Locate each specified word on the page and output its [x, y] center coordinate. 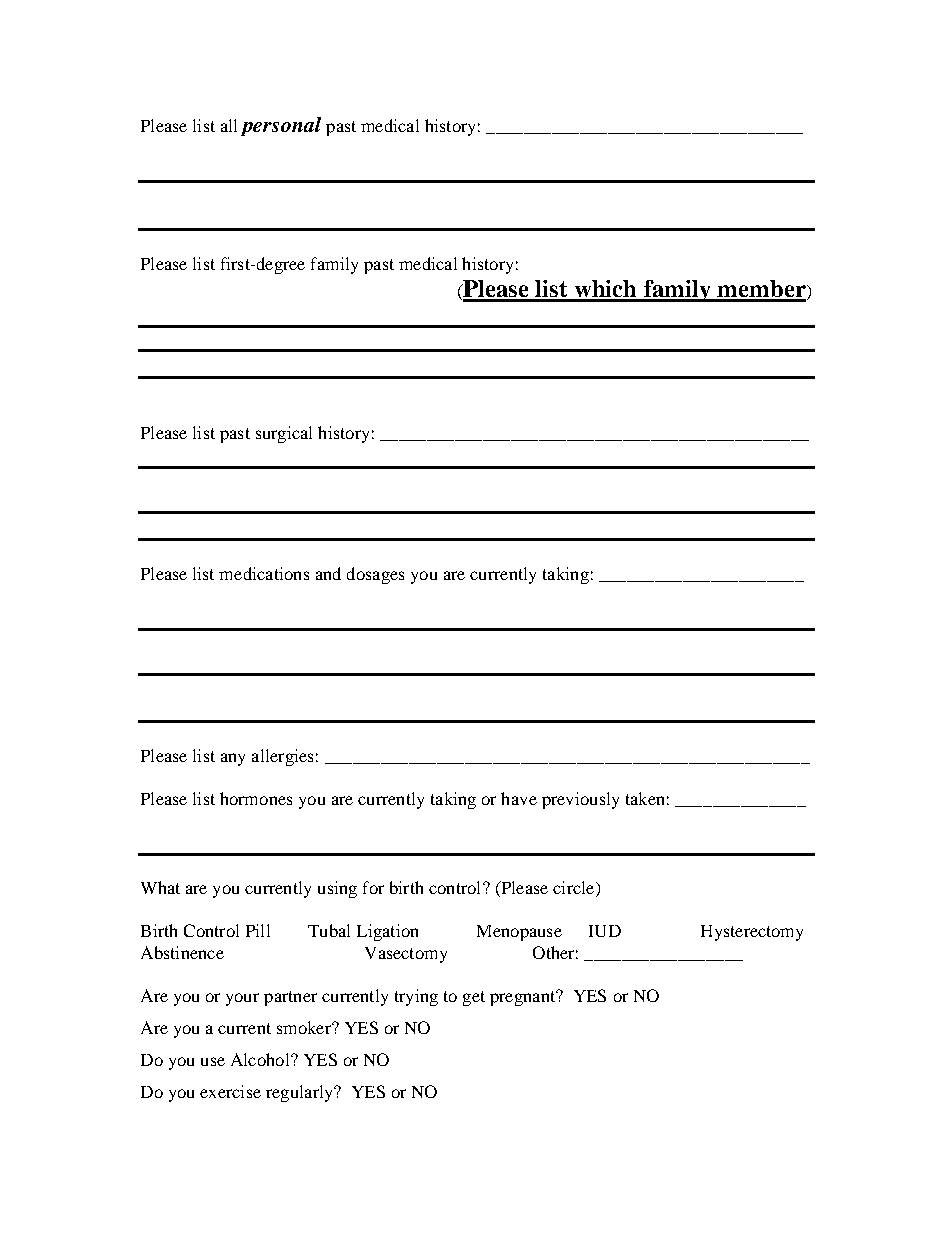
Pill [258, 930]
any [233, 759]
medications [264, 573]
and [328, 573]
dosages [375, 575]
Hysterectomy [752, 933]
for [373, 887]
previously [580, 800]
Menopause [519, 933]
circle [575, 889]
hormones [256, 798]
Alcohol [261, 1059]
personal [281, 126]
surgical [284, 434]
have [519, 798]
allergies [282, 757]
